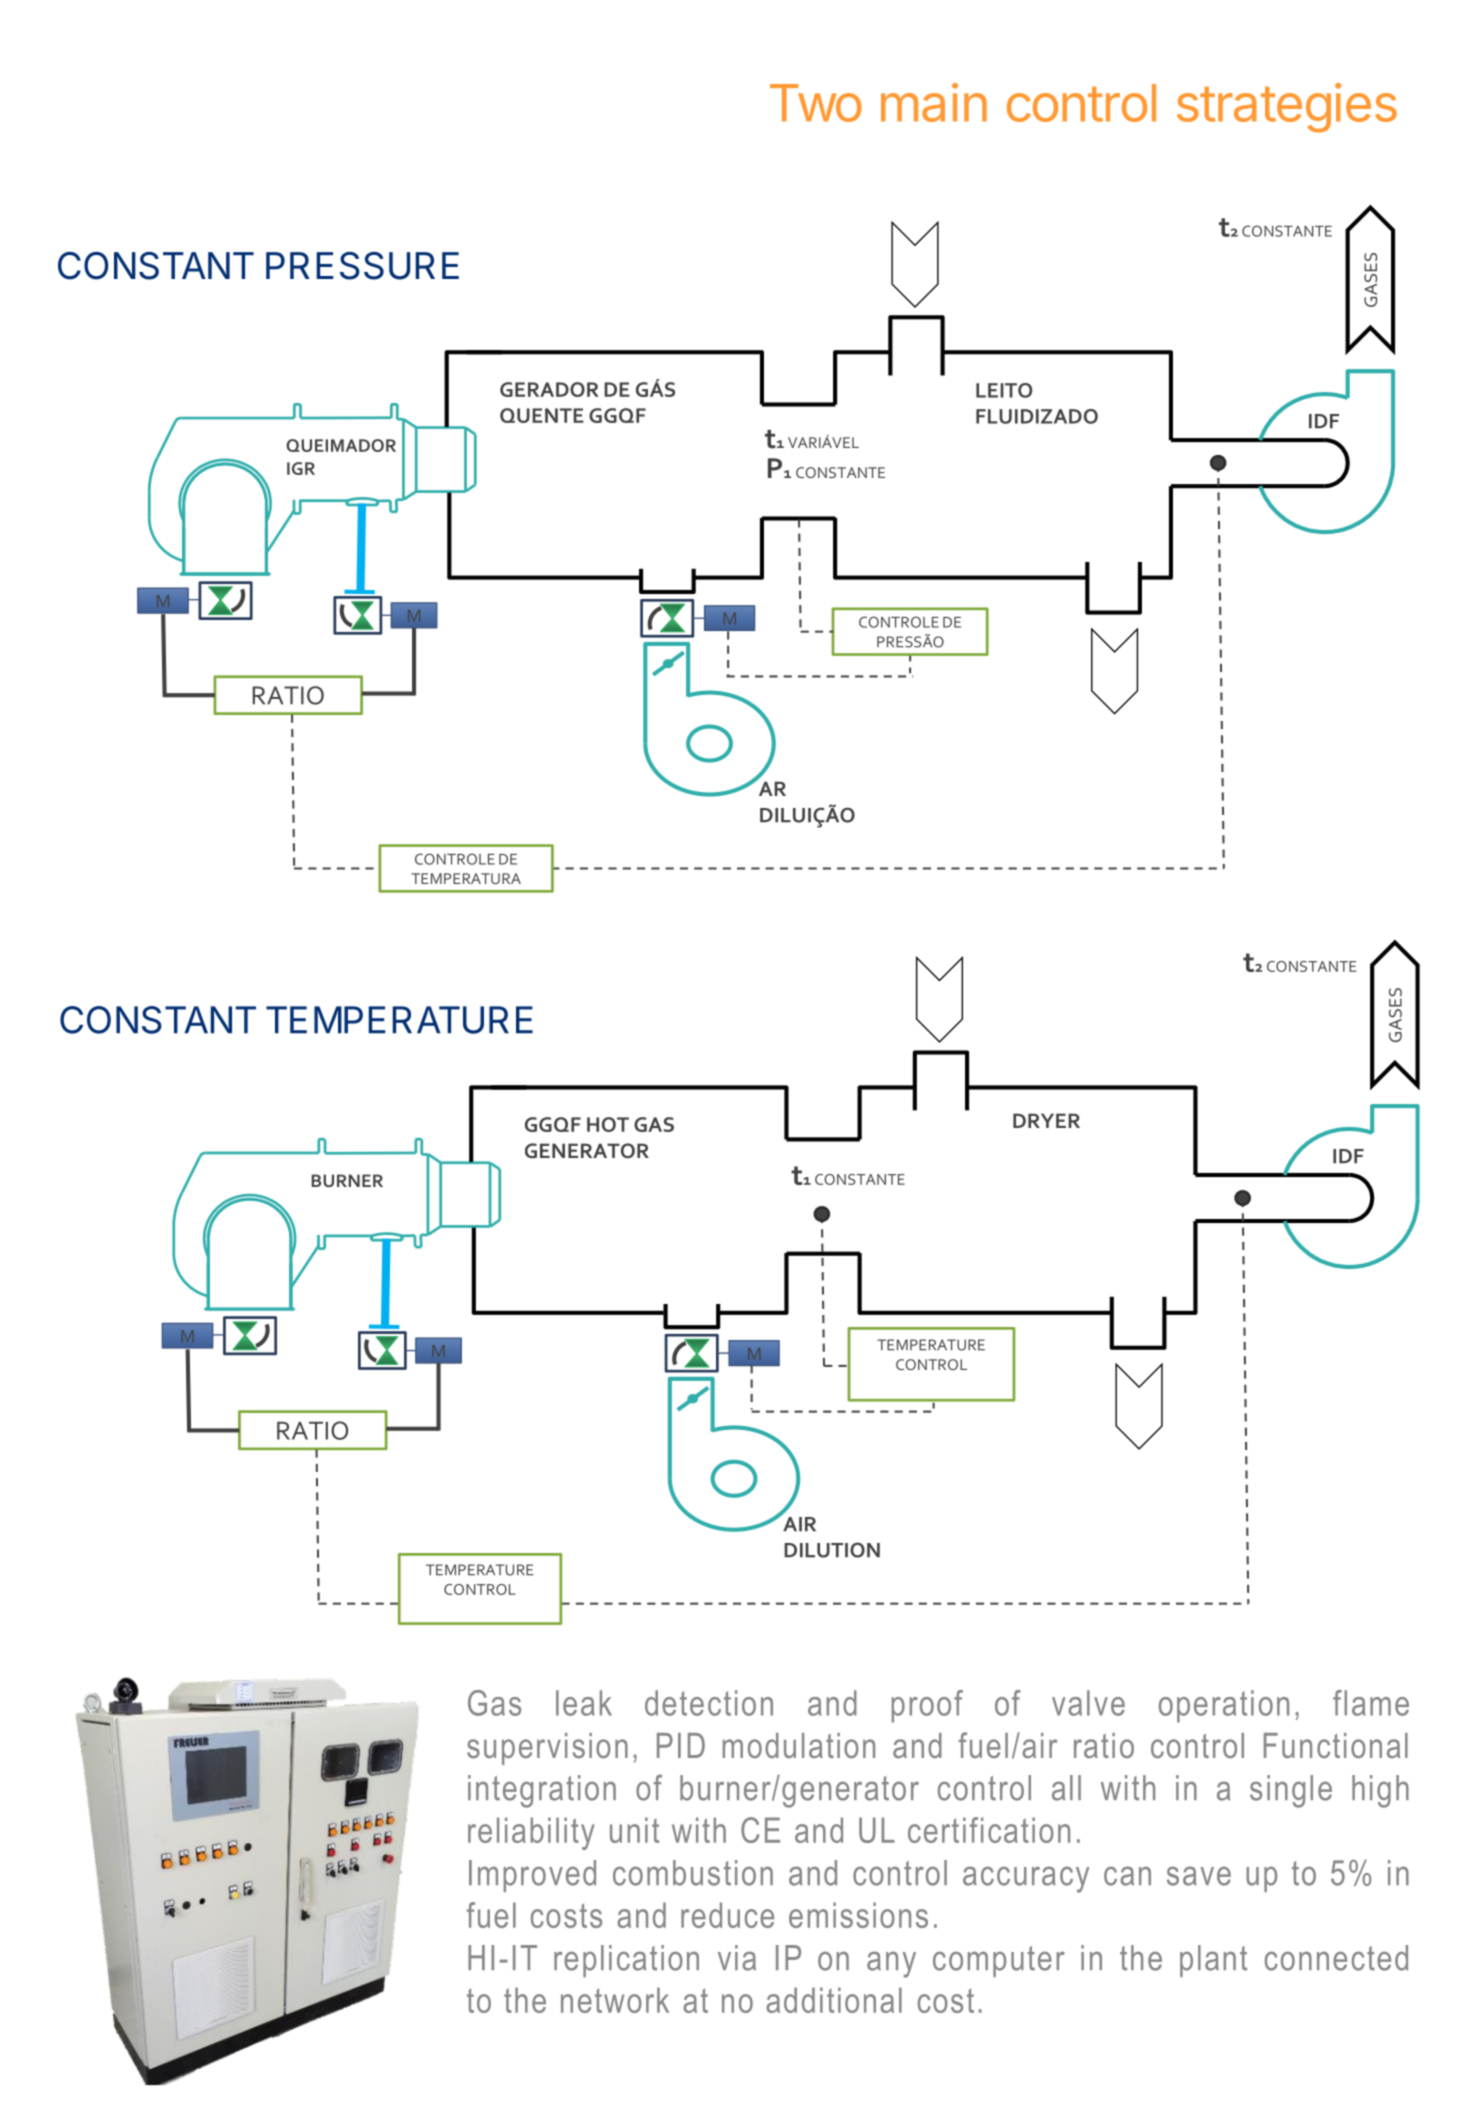 The height and width of the image is (2123, 1470). Describe the element at coordinates (584, 1703) in the image. I see `leak` at that location.
